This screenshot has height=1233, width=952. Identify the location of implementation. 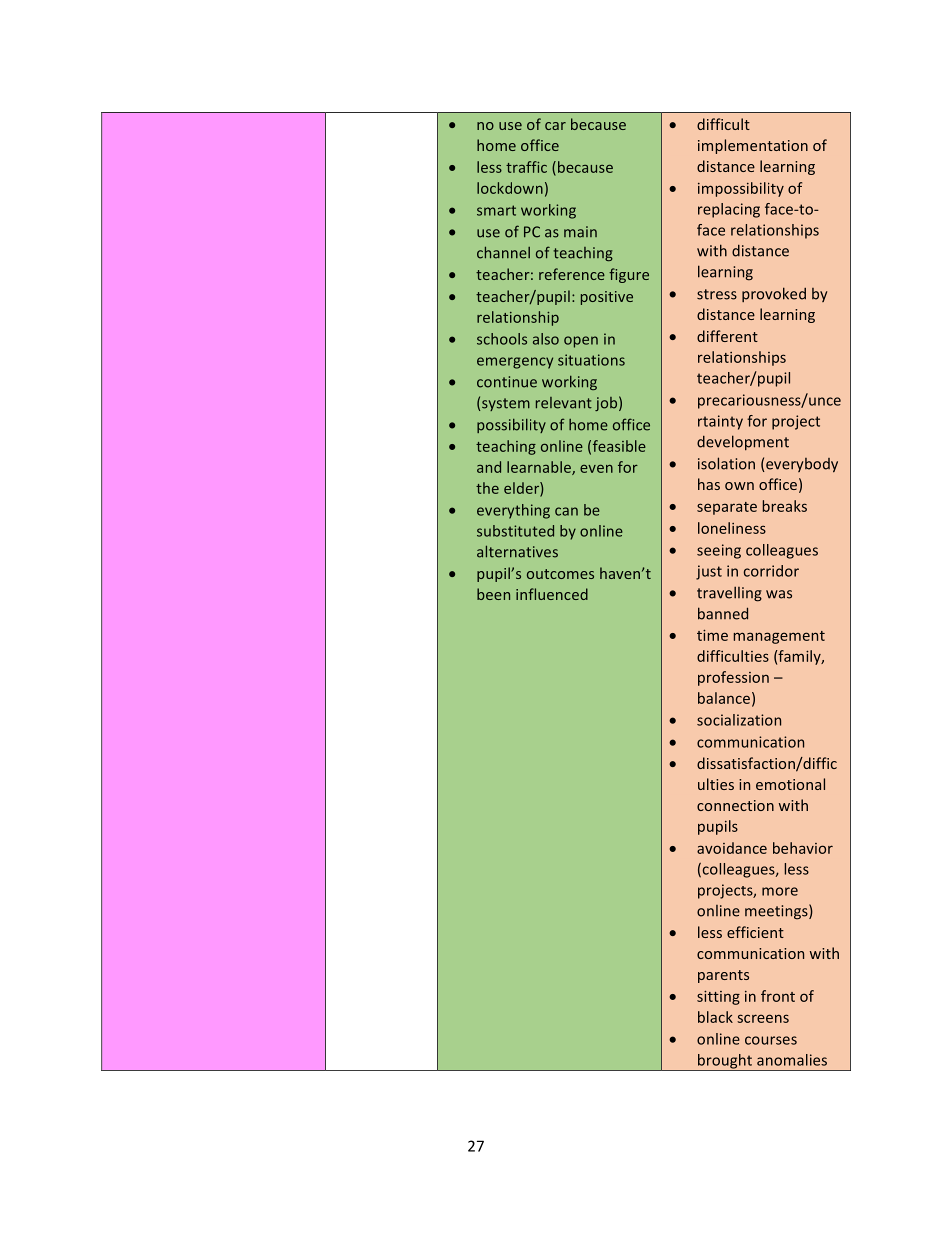
(753, 146).
